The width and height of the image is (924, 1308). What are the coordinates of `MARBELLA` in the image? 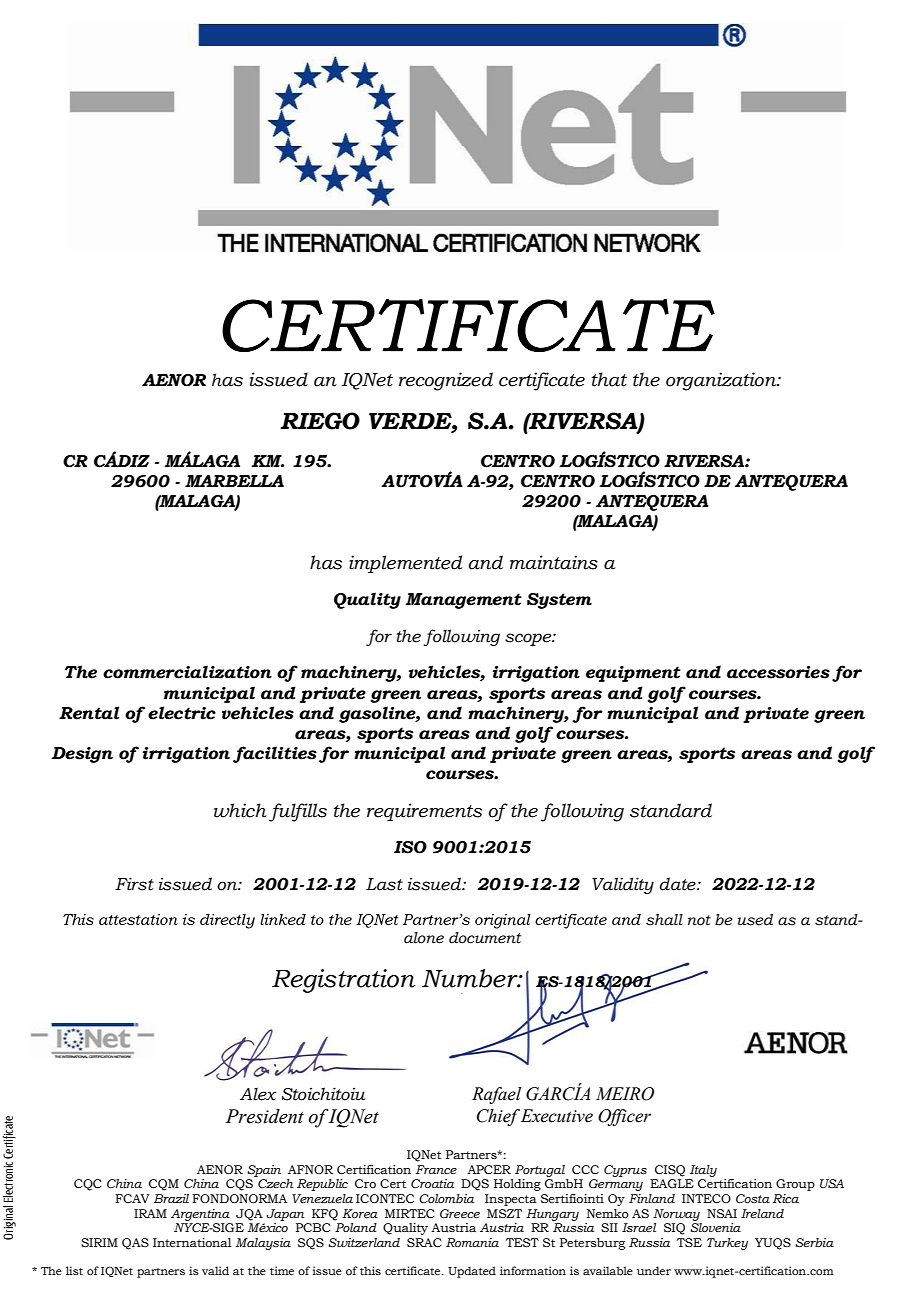 It's located at (234, 481).
